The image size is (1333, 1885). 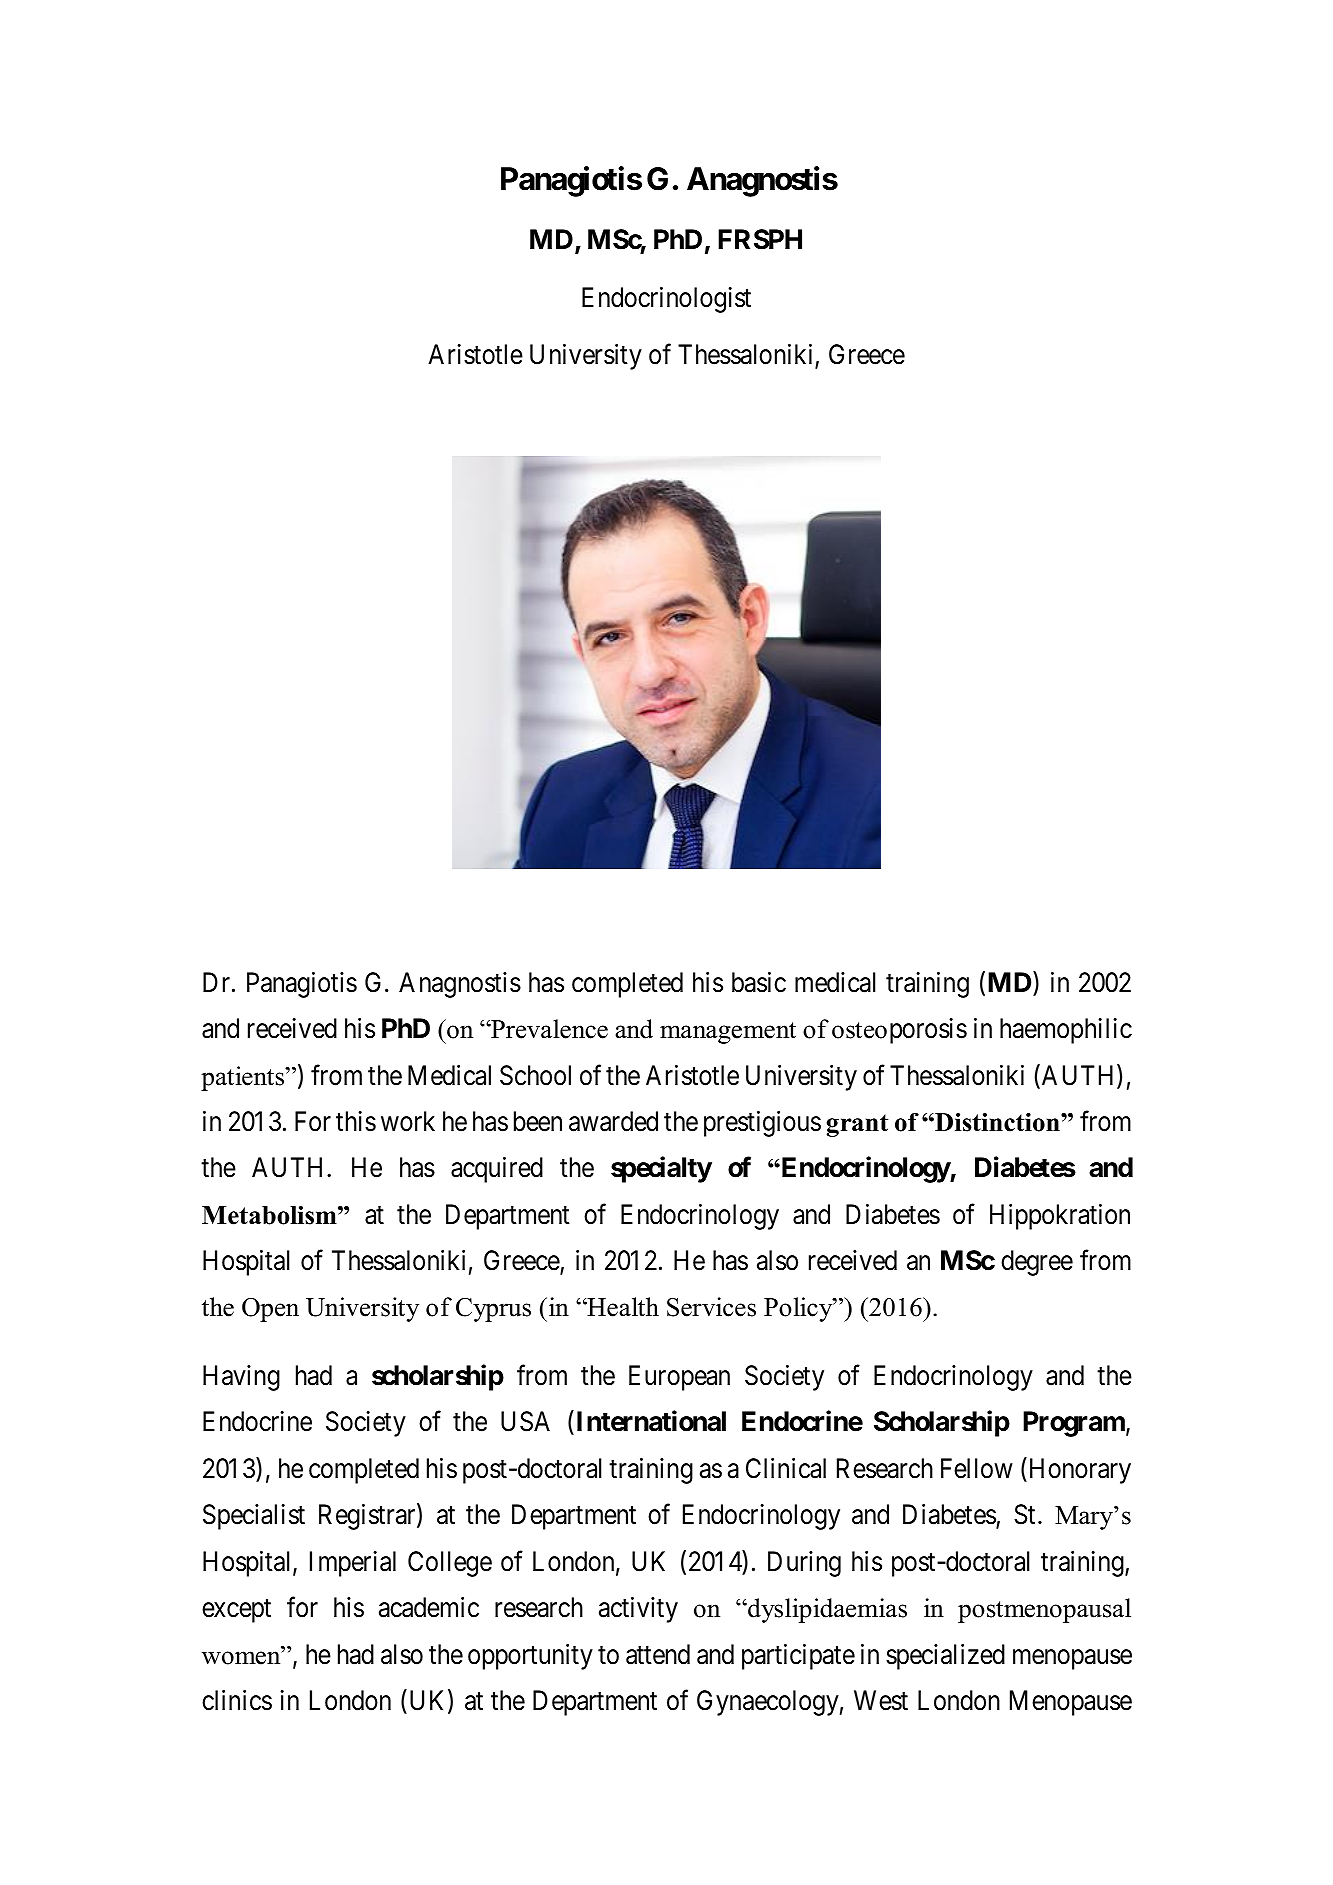 What do you see at coordinates (759, 982) in the page?
I see `basic` at bounding box center [759, 982].
